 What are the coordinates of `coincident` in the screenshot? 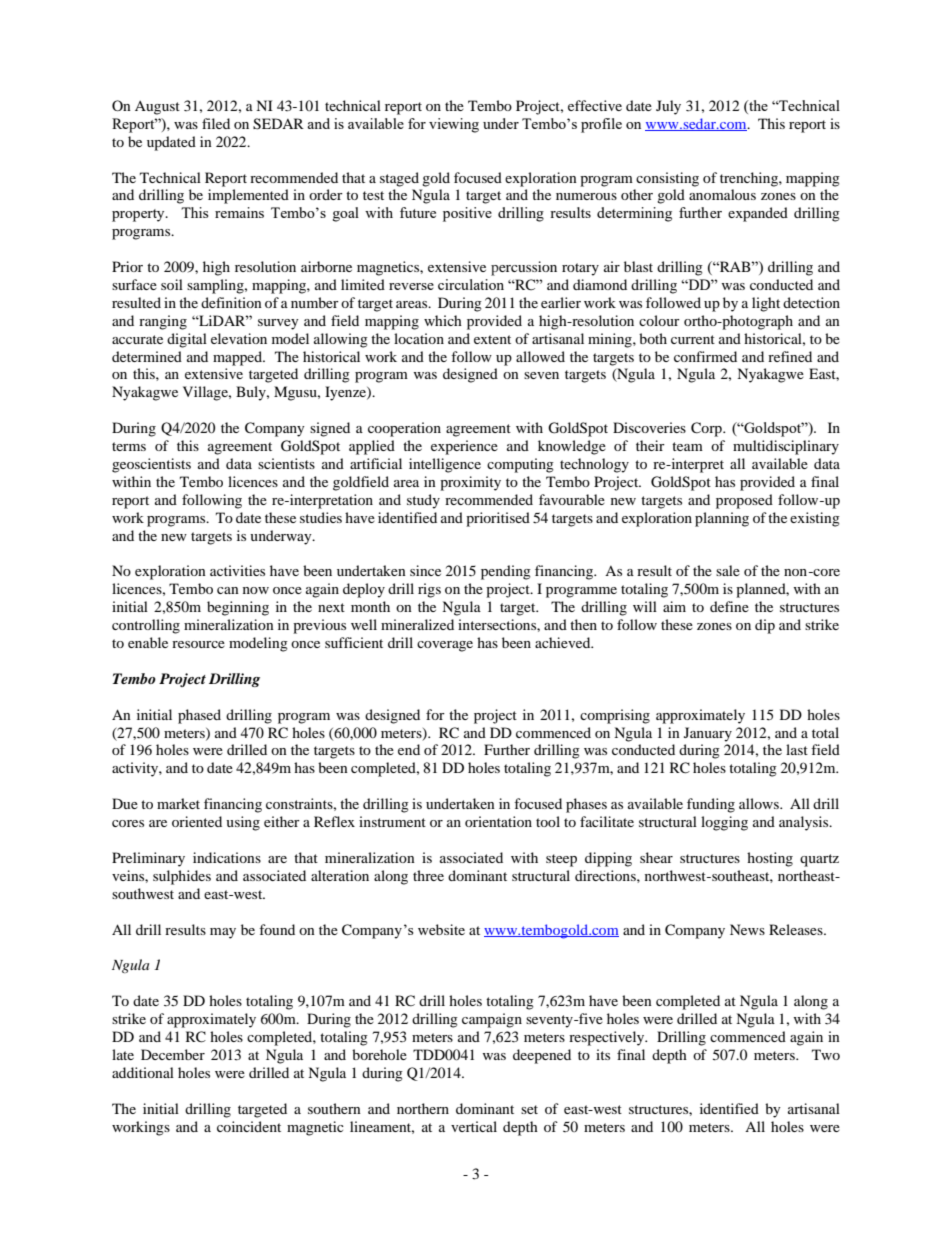 It's located at (249, 1126).
